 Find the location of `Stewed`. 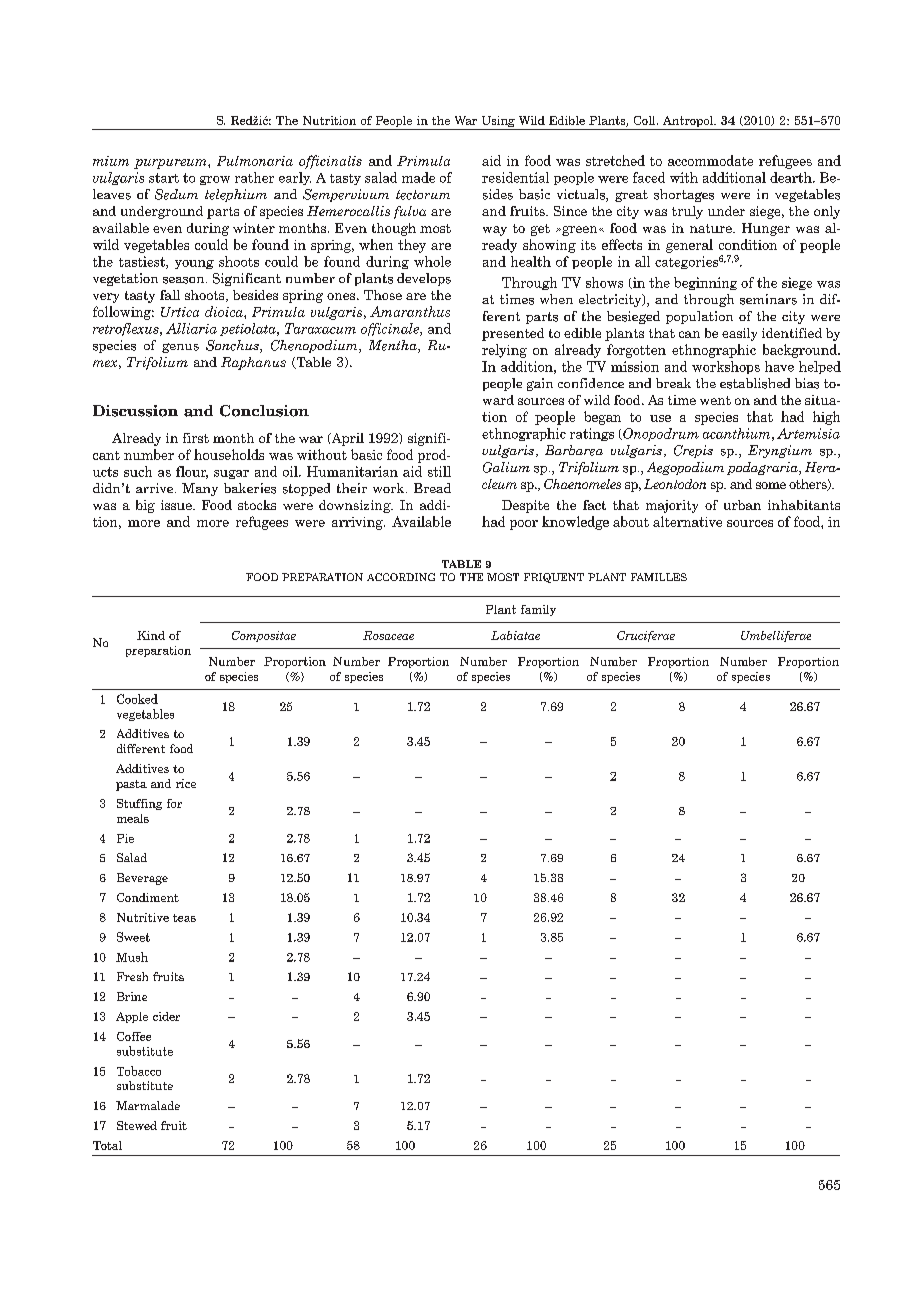

Stewed is located at coordinates (137, 1125).
